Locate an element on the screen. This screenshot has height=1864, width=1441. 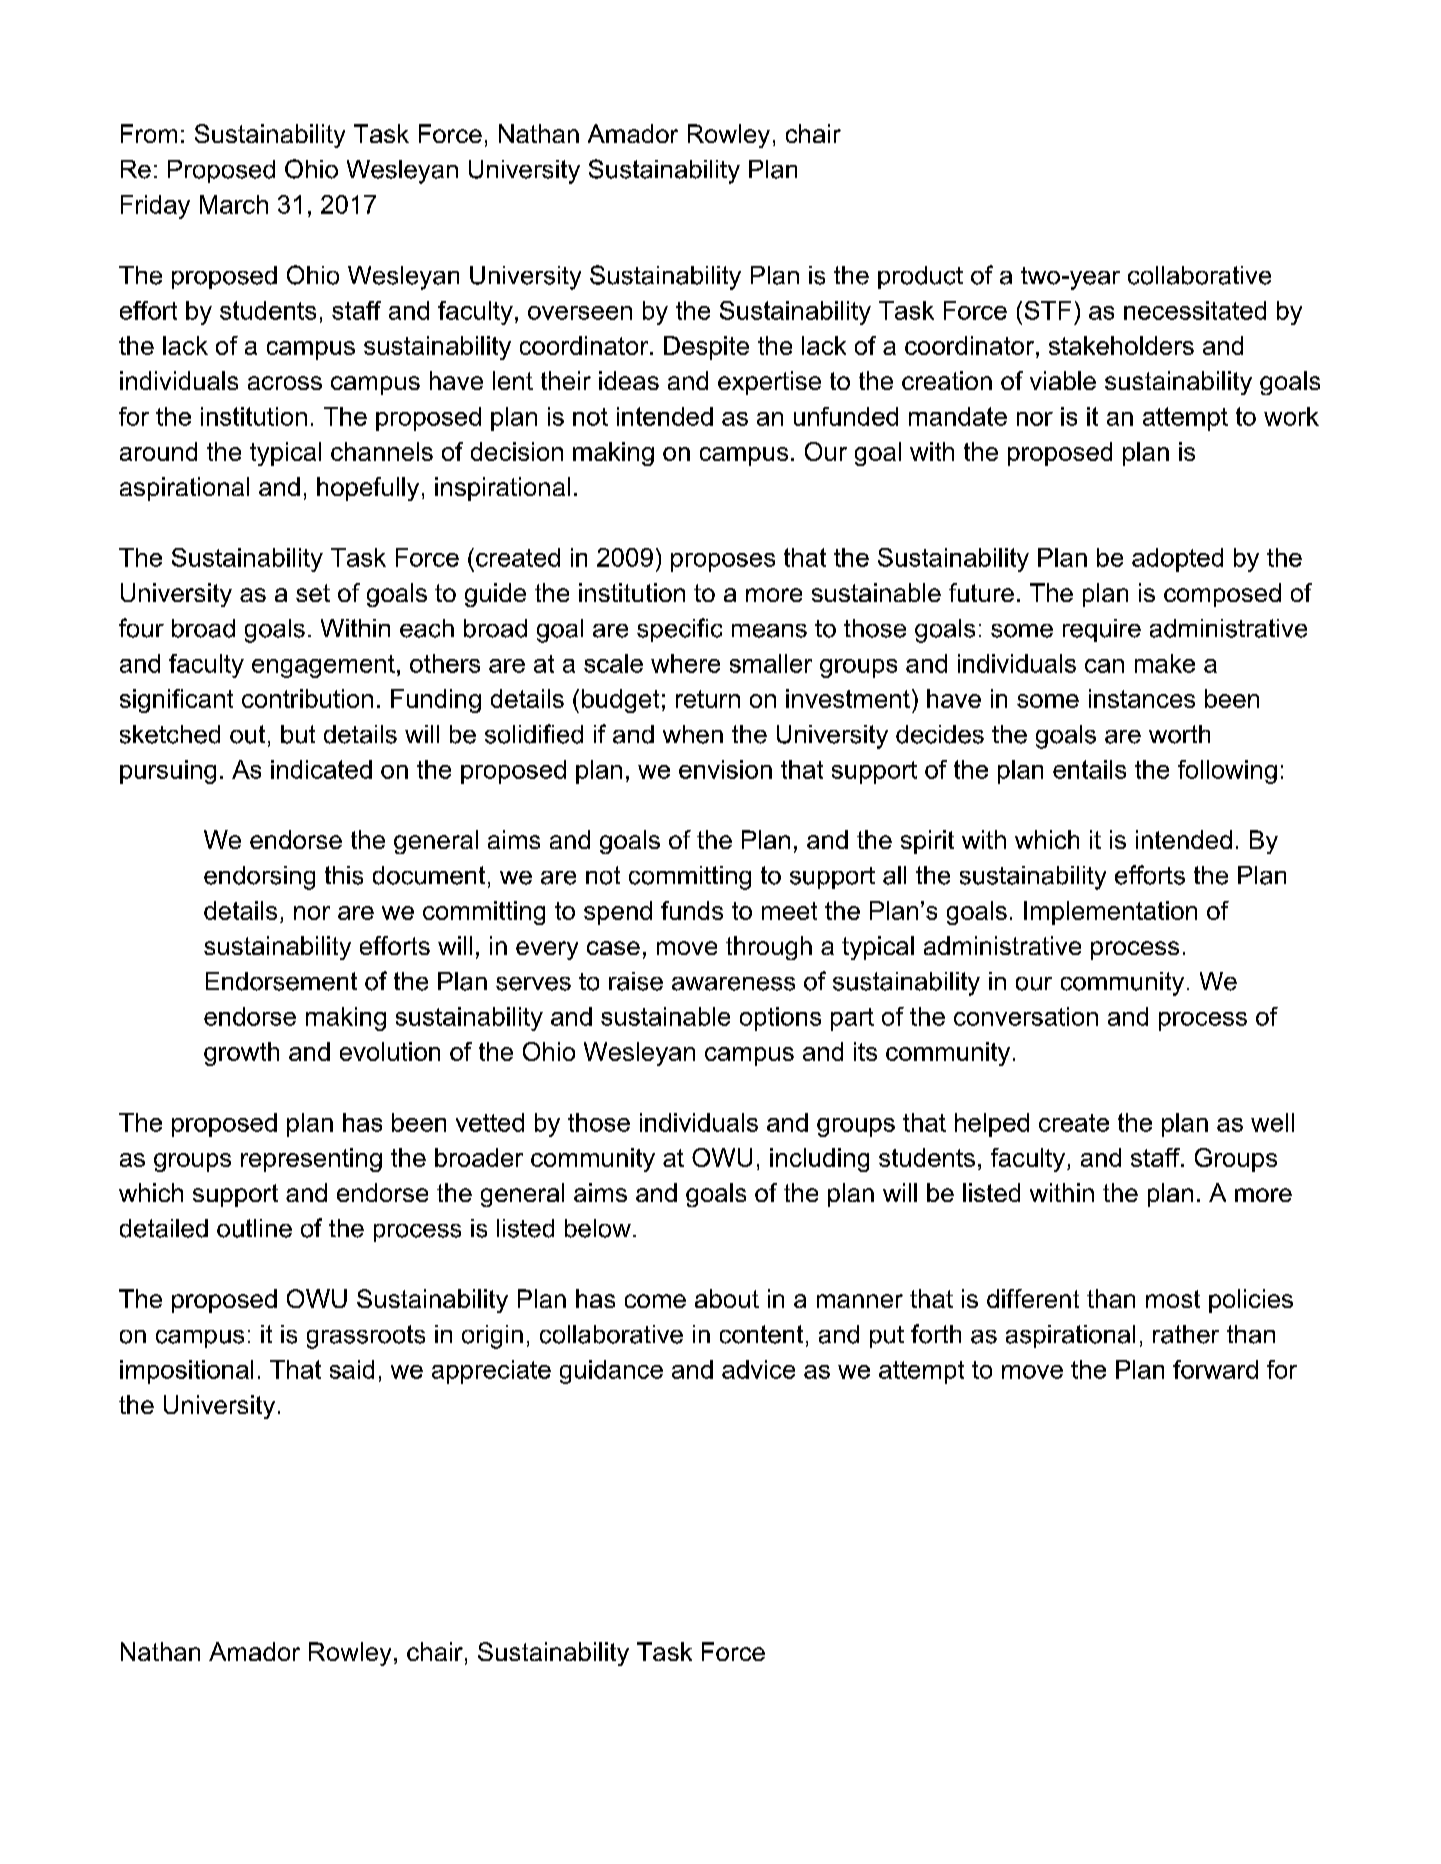
worth is located at coordinates (1179, 734).
